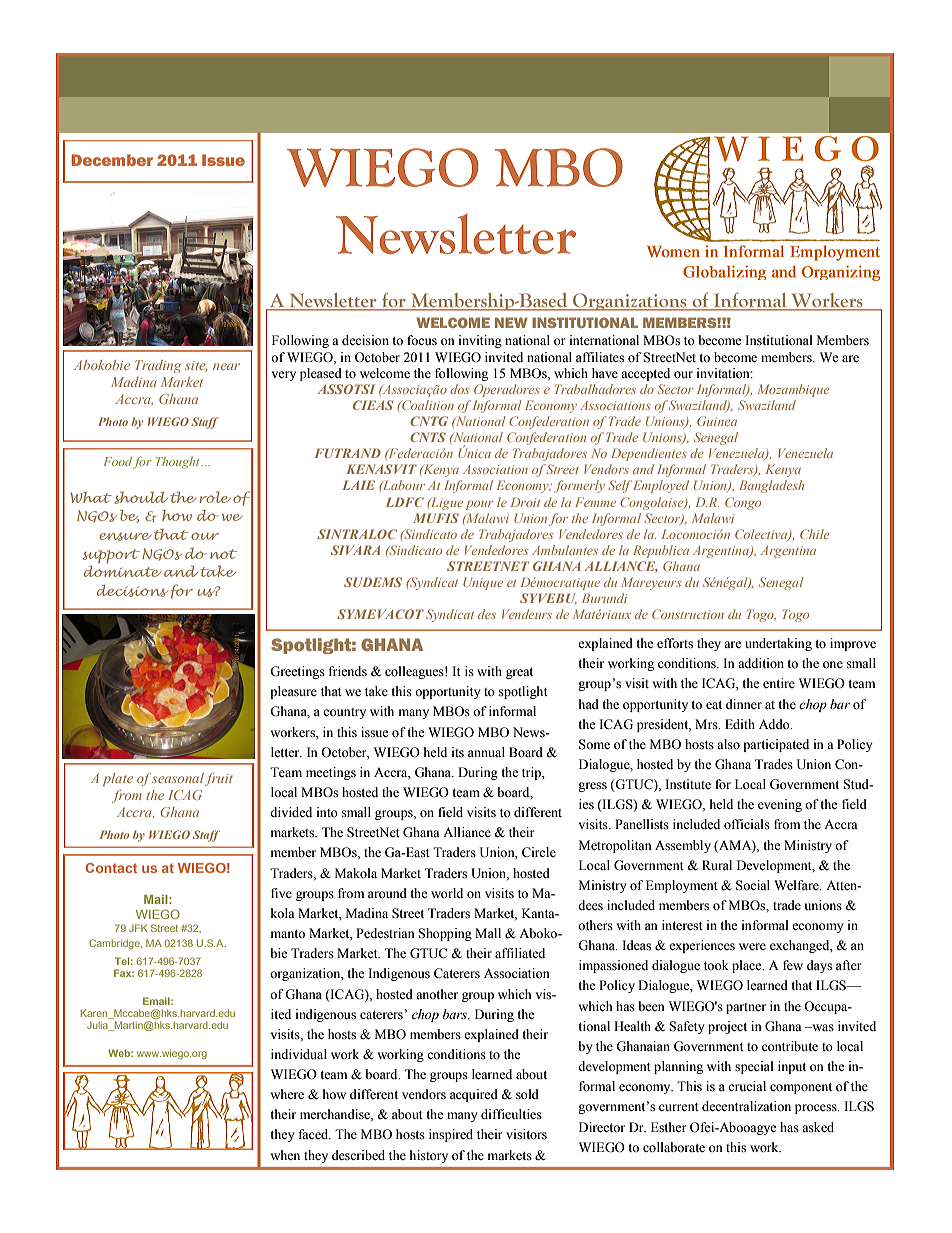  I want to click on affiliates, so click(600, 357).
